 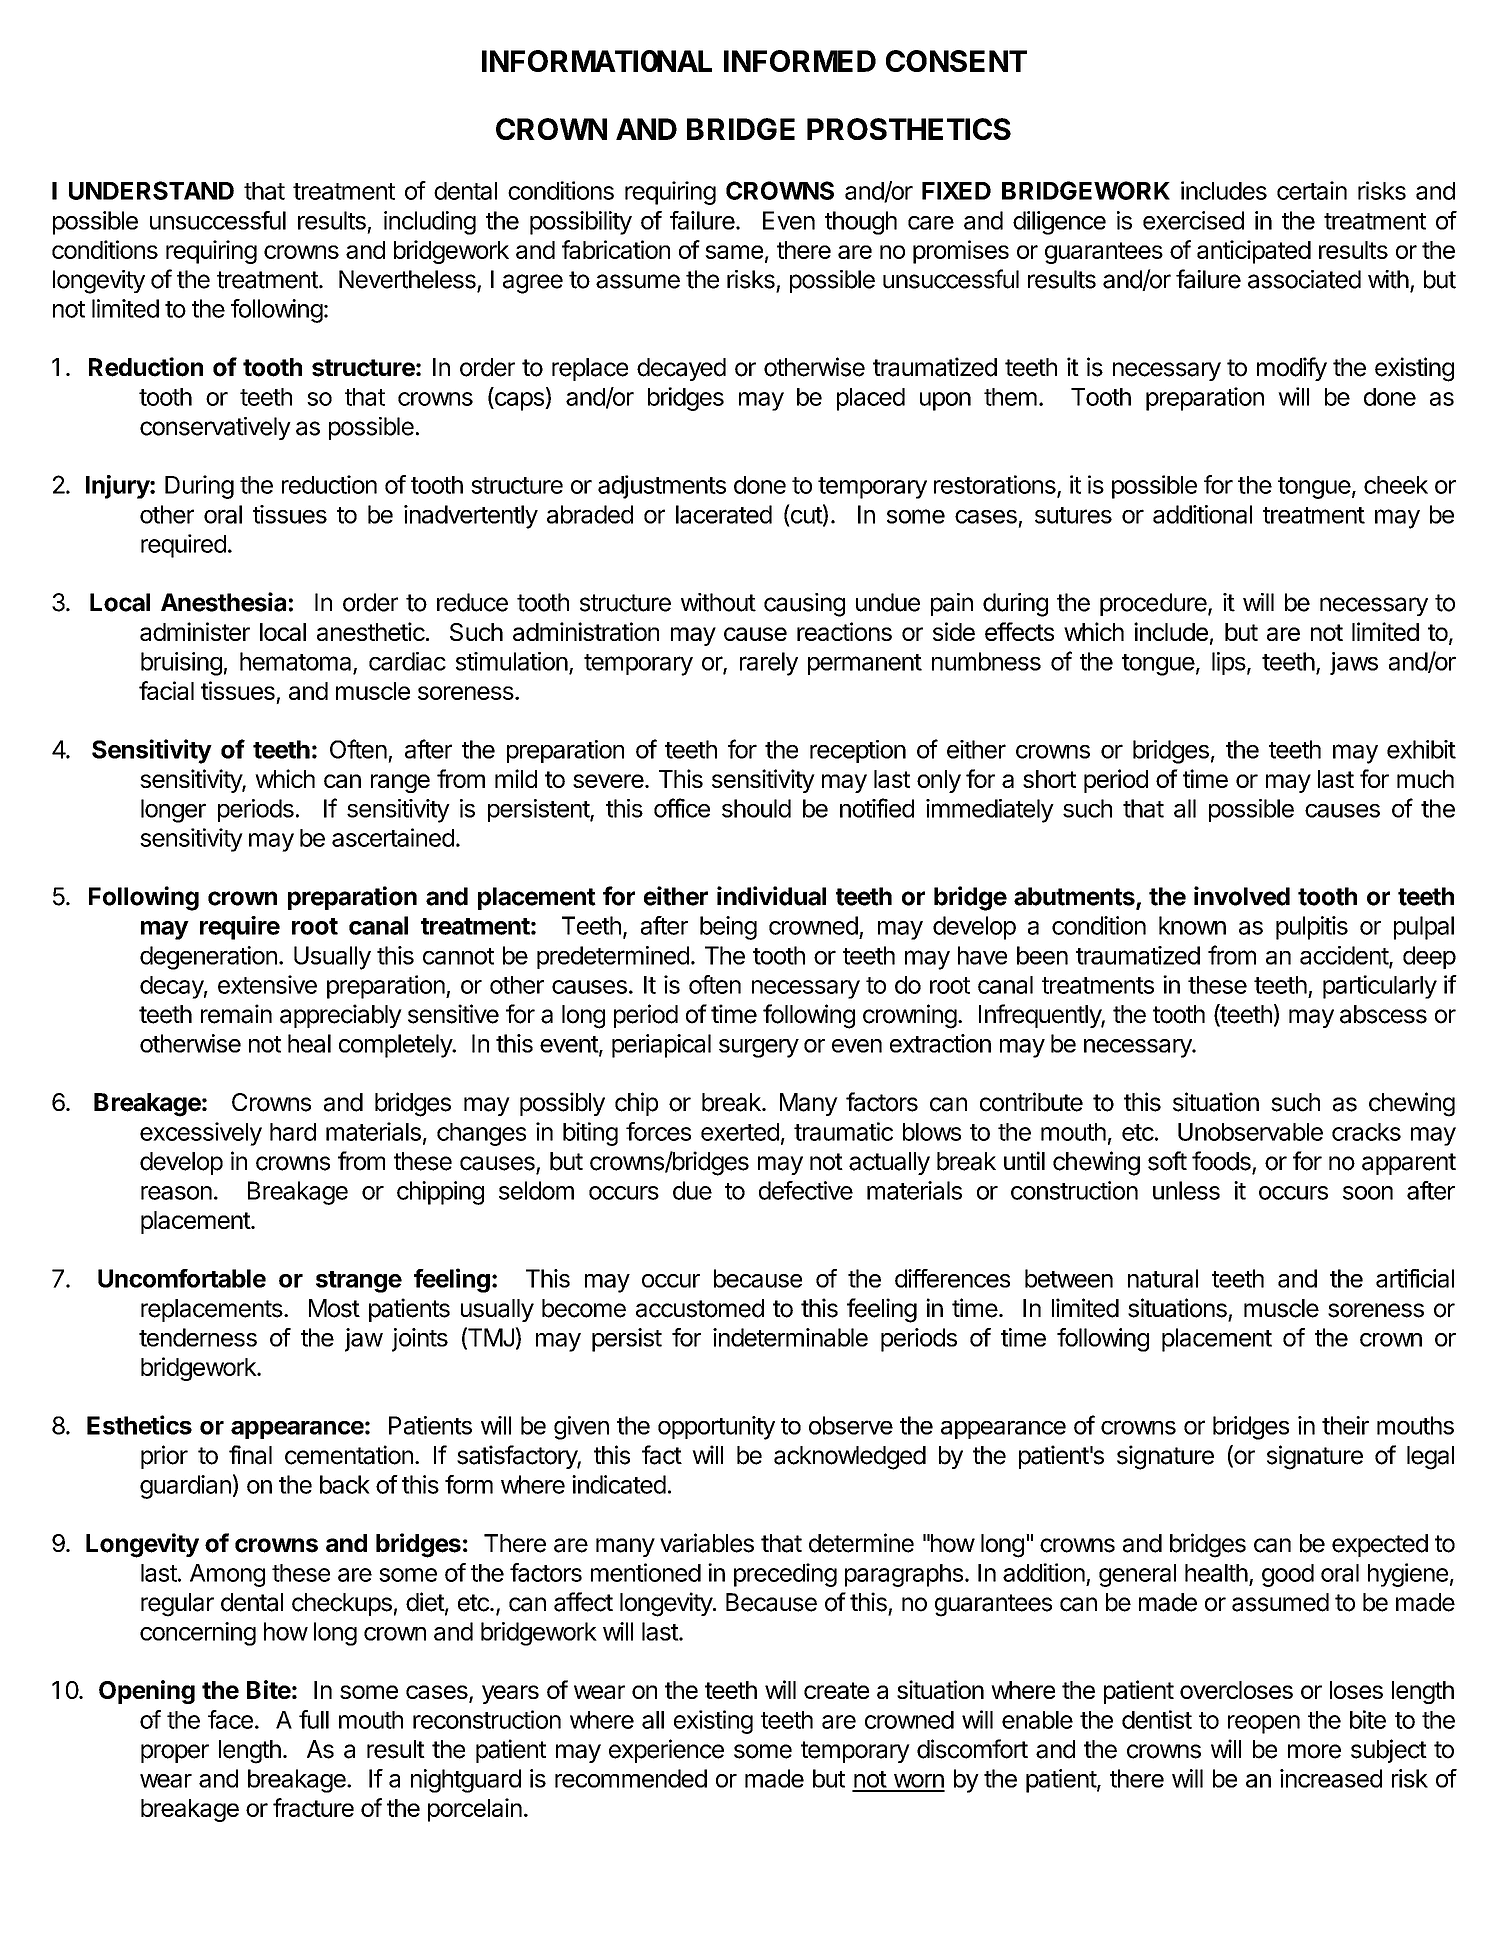 I want to click on involved, so click(x=1242, y=896).
